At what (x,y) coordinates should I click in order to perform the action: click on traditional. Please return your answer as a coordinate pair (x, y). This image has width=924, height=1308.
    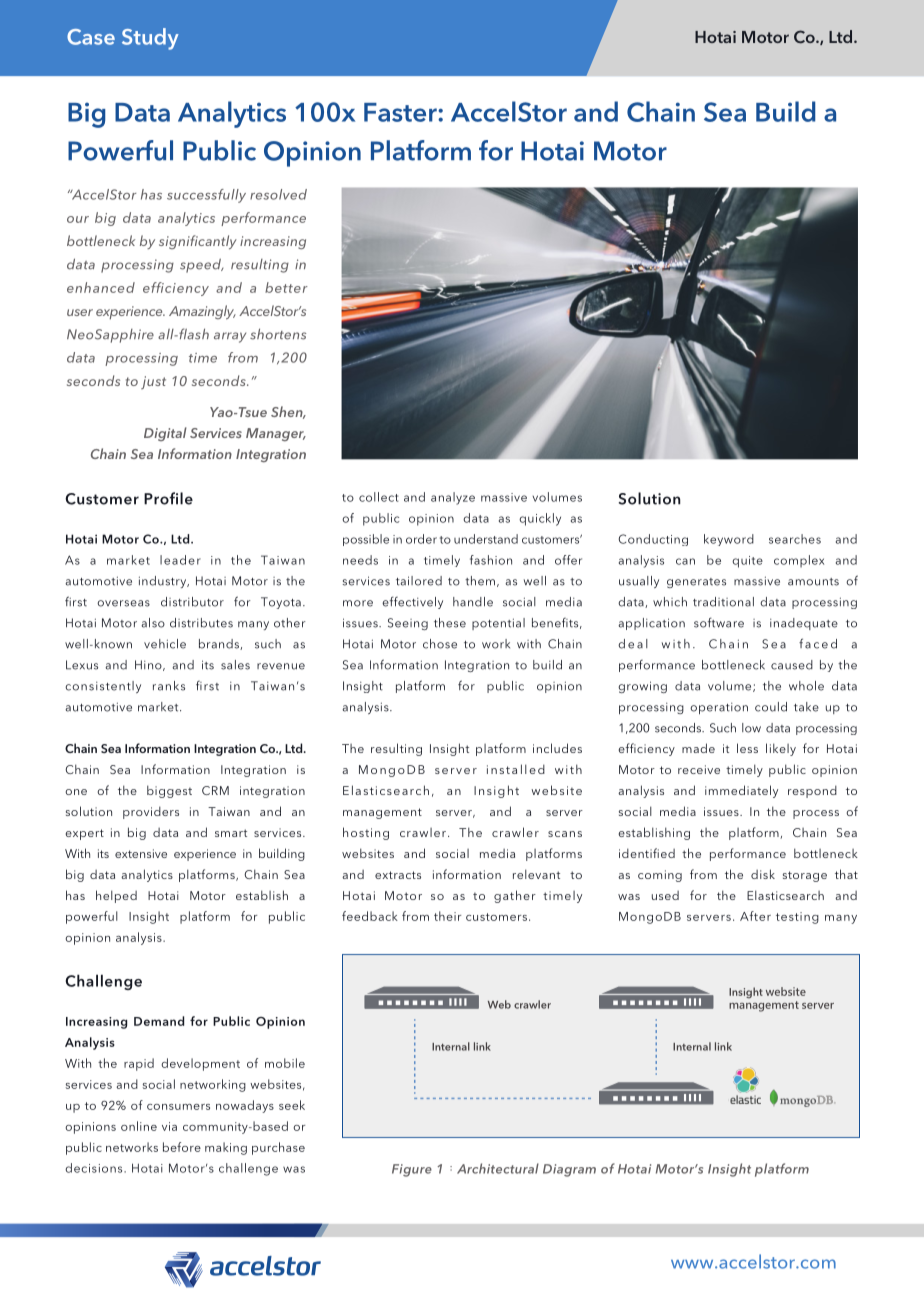
    Looking at the image, I should click on (723, 602).
